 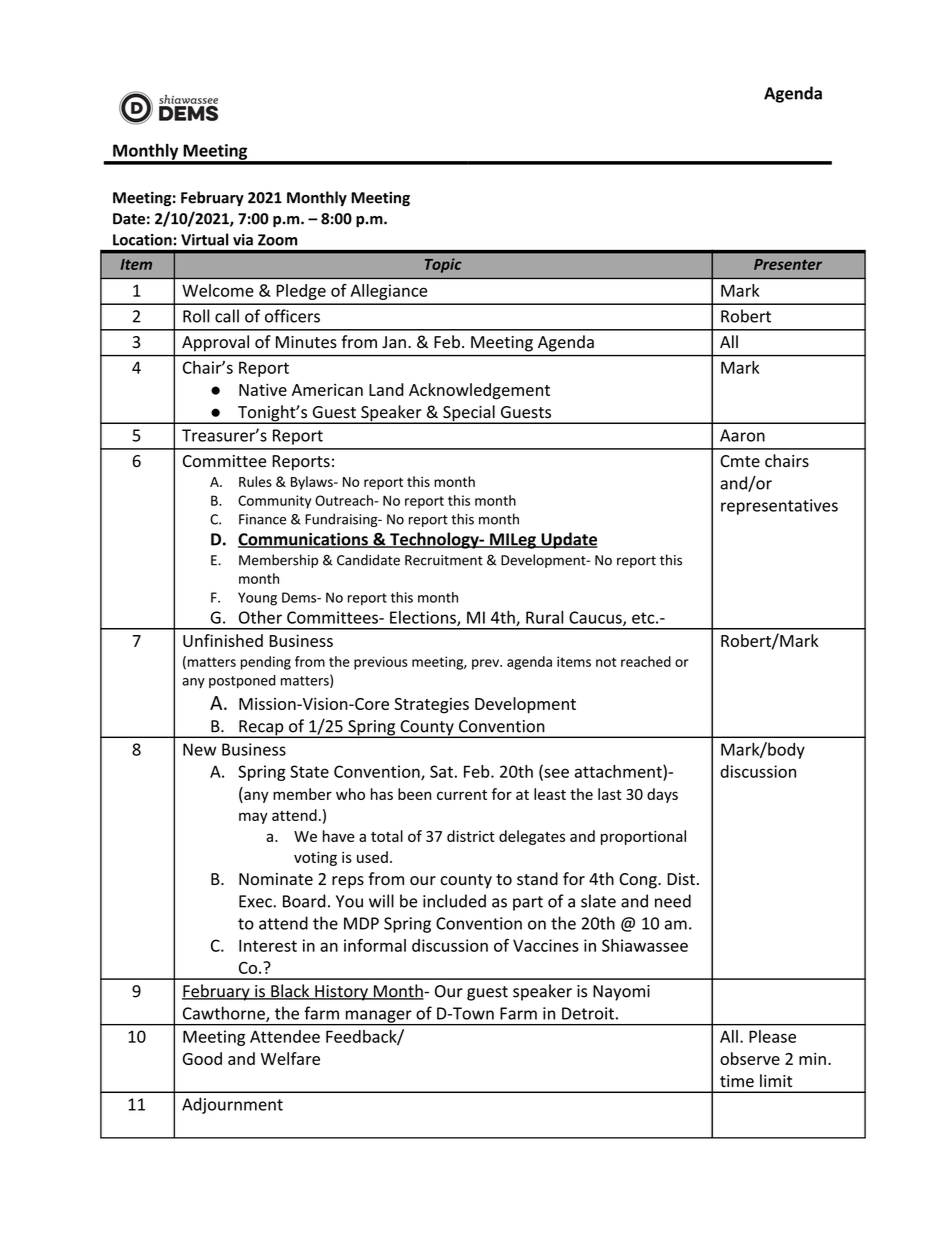 I want to click on reached, so click(x=646, y=661).
